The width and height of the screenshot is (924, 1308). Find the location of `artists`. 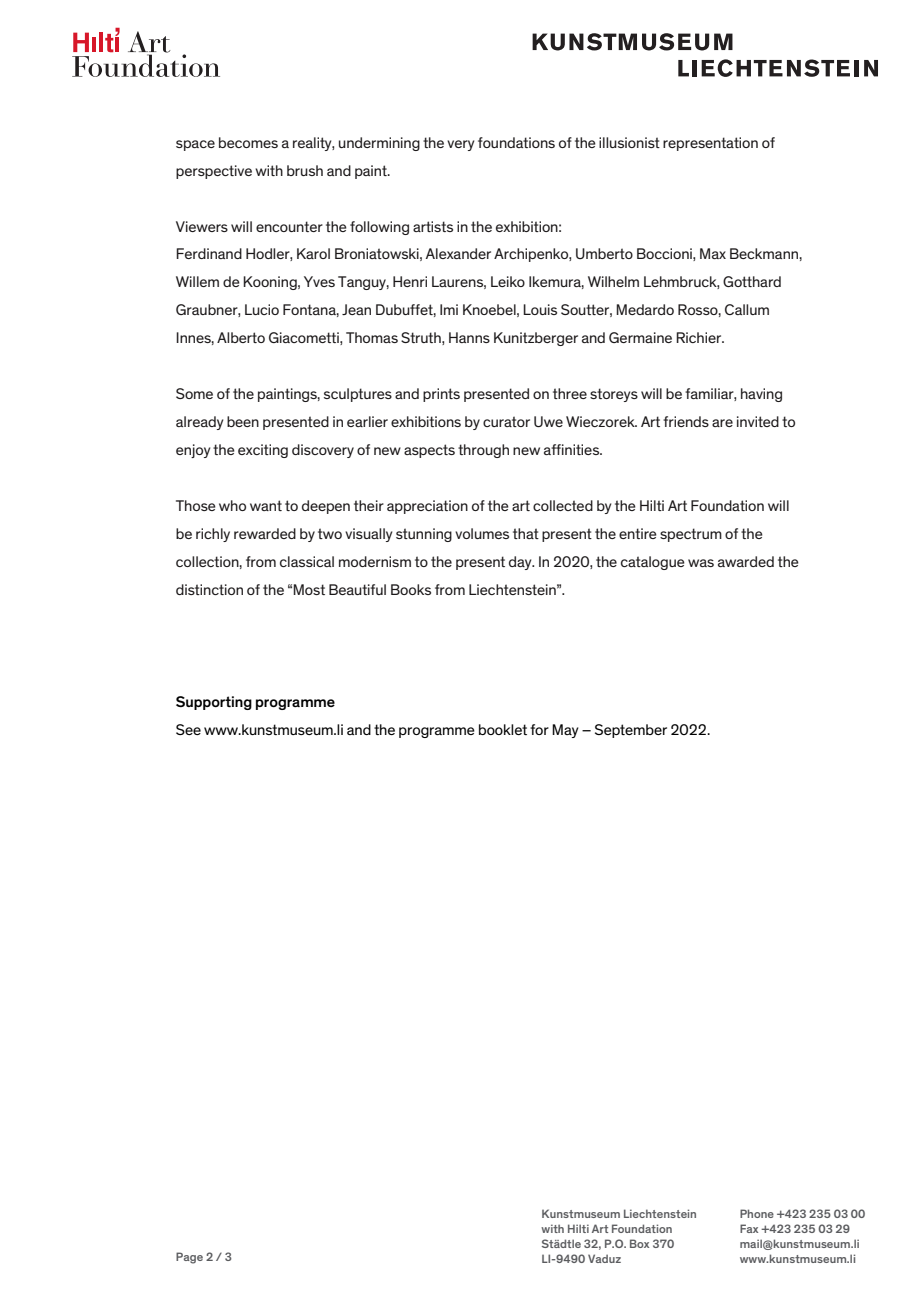

artists is located at coordinates (433, 226).
